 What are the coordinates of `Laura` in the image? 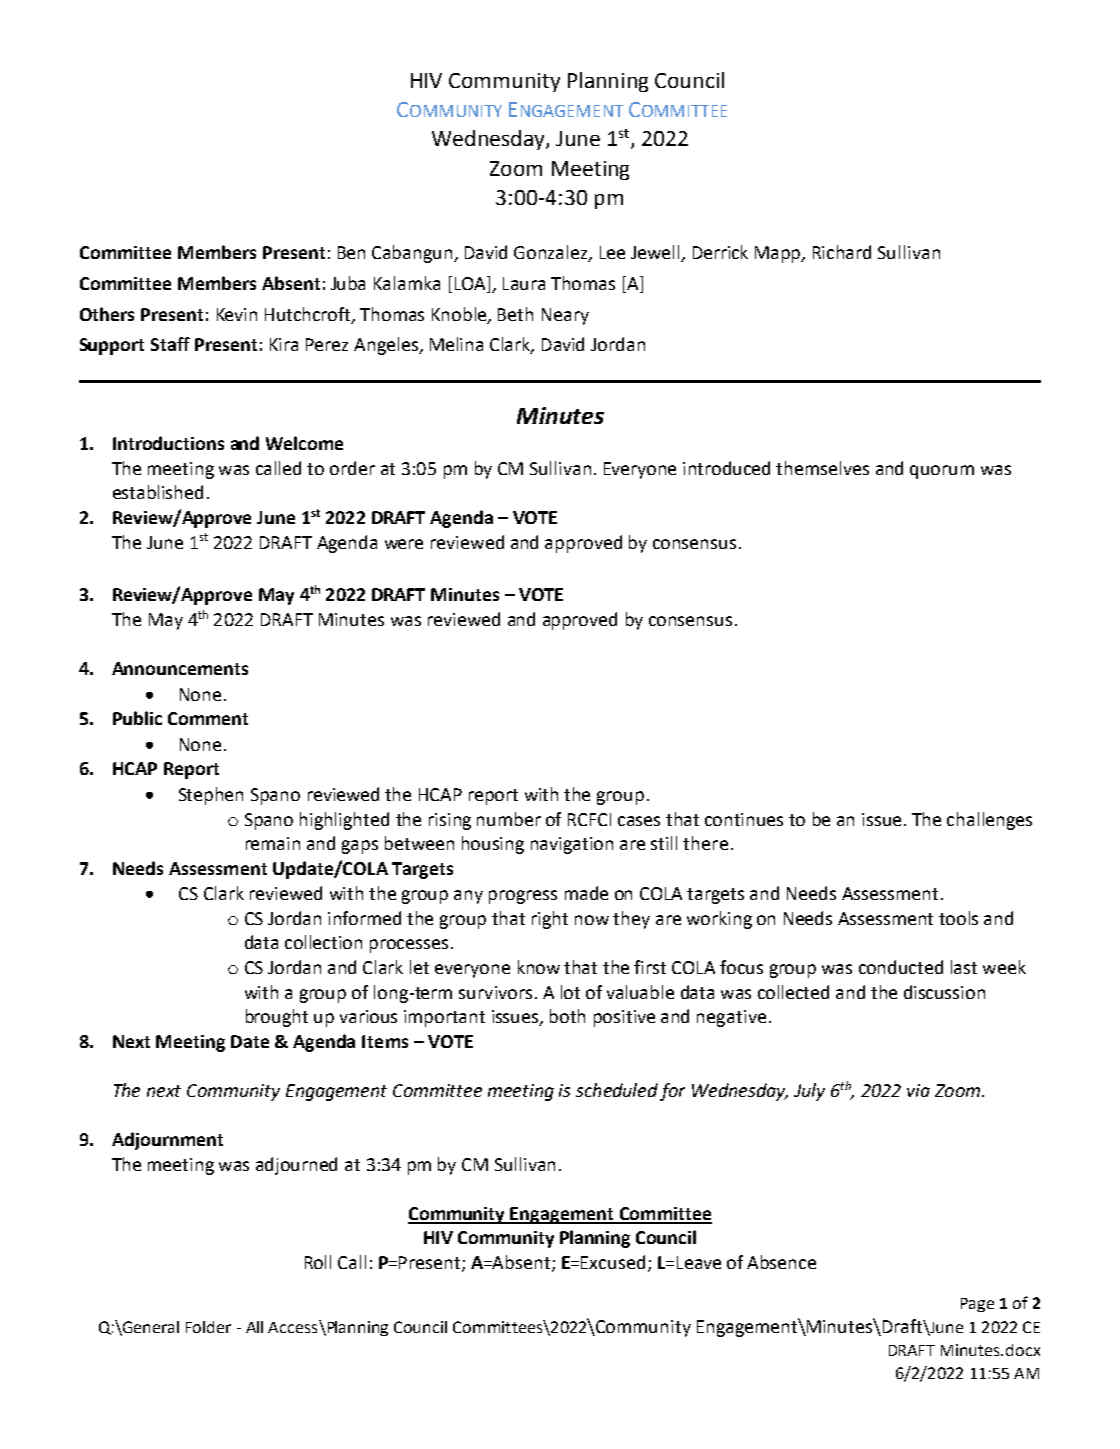 It's located at (524, 283).
